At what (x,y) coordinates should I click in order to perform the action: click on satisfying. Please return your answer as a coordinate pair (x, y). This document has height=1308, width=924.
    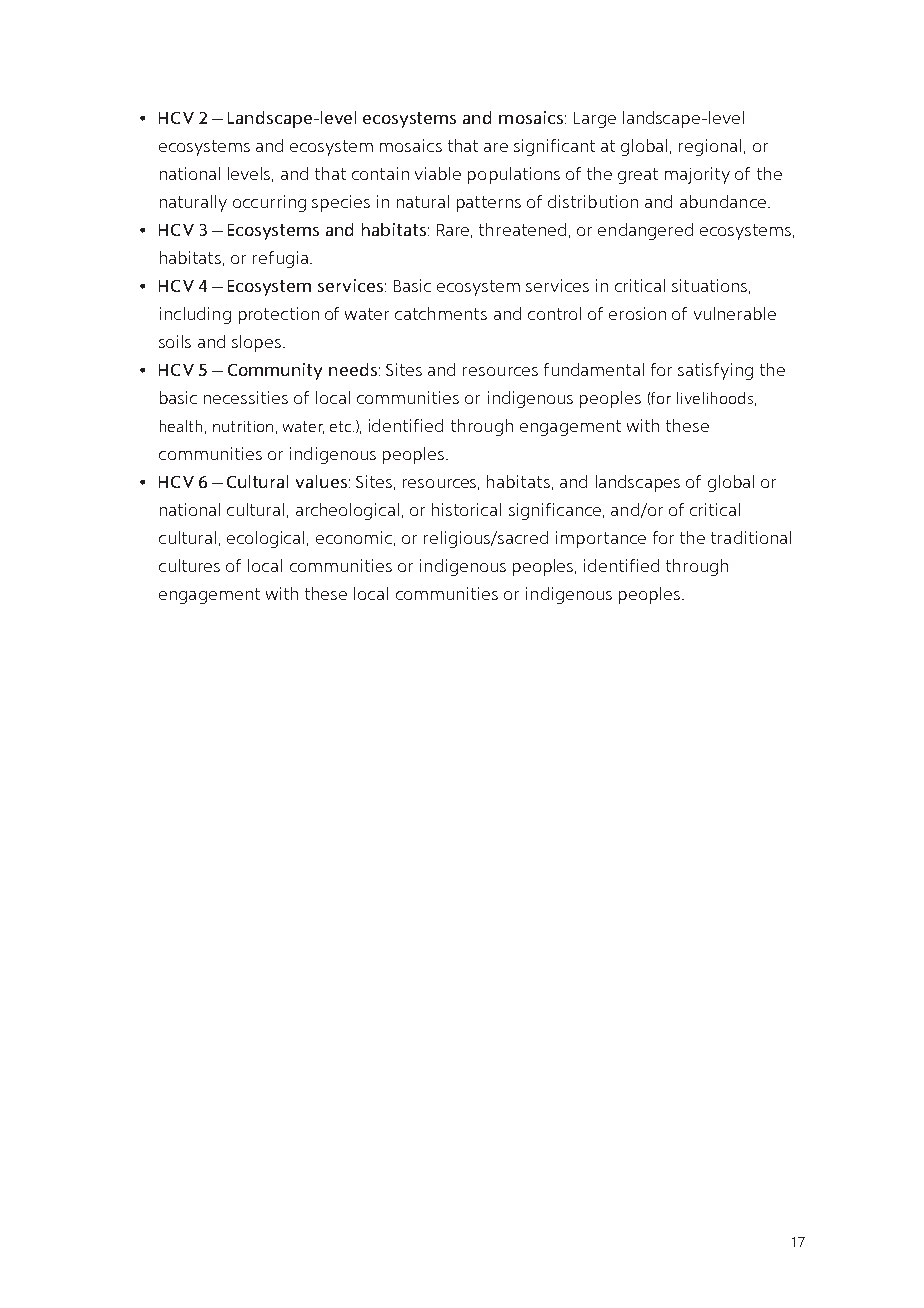
    Looking at the image, I should click on (715, 371).
